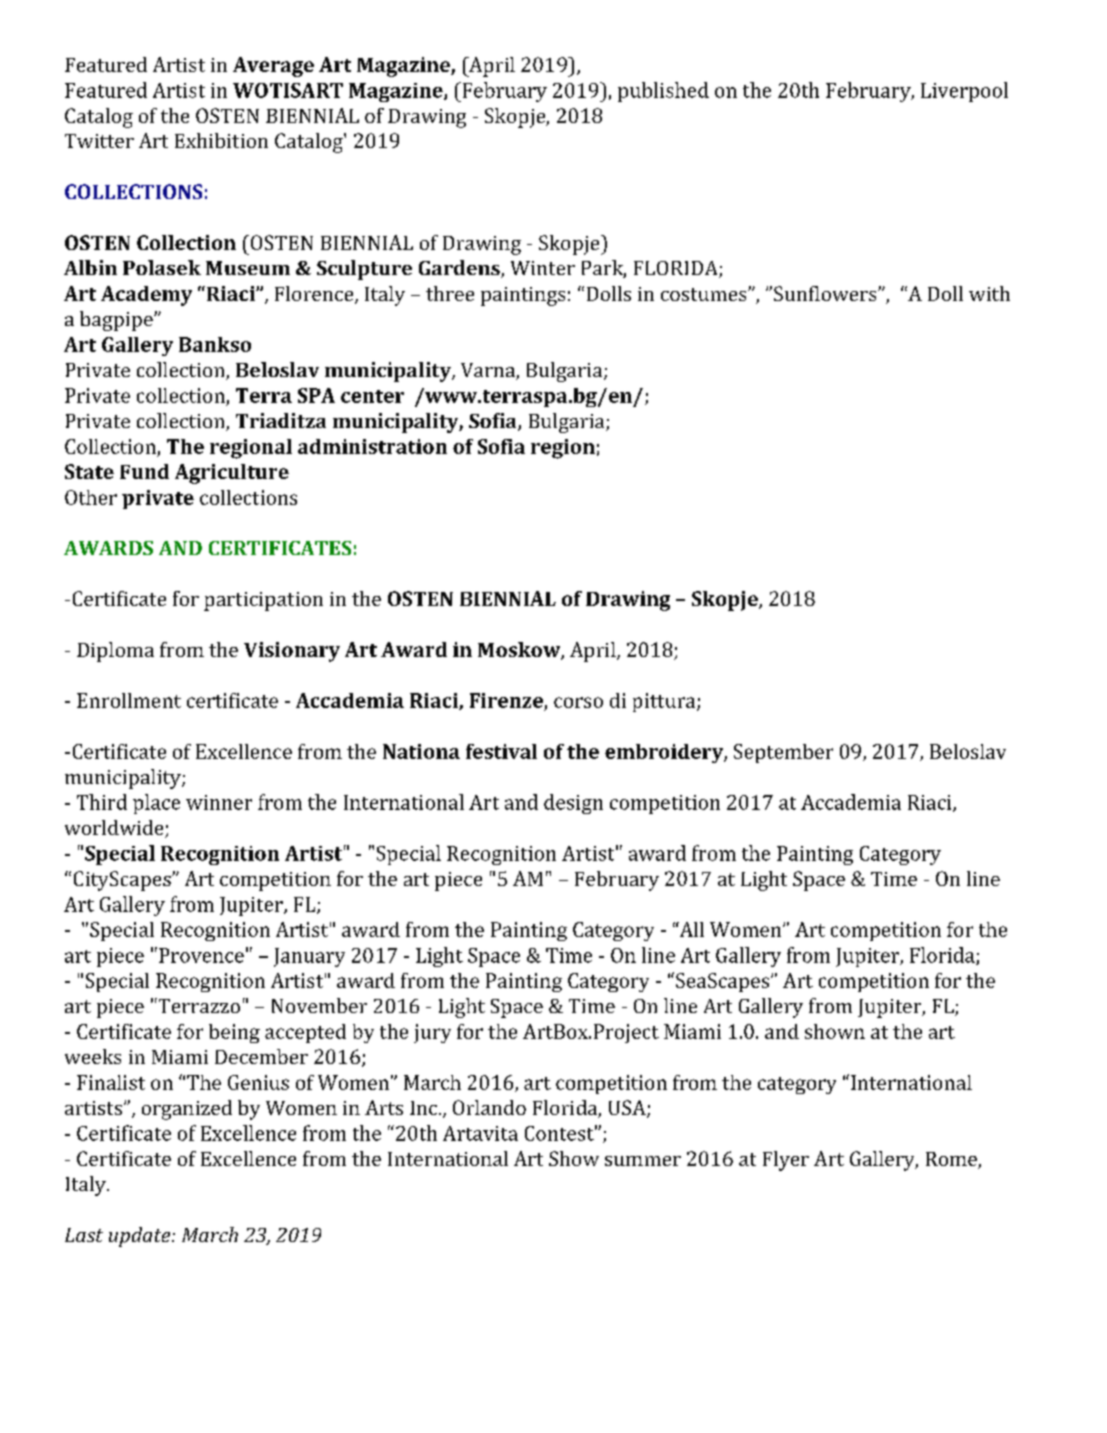 The height and width of the document is (1433, 1107). Describe the element at coordinates (115, 652) in the document. I see `Diploma` at that location.
